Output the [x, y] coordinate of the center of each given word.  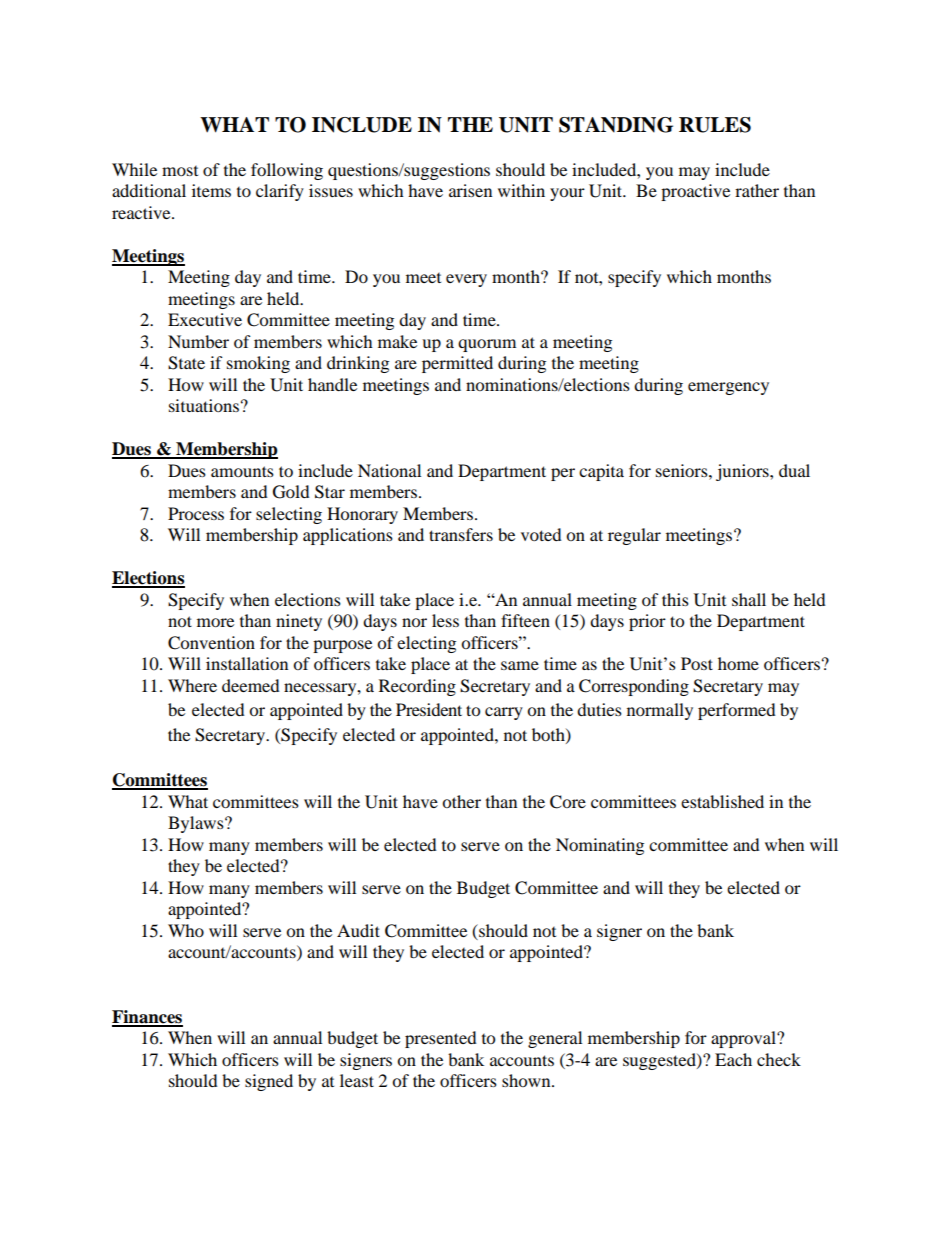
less [445, 620]
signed [269, 1082]
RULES [715, 125]
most [180, 171]
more [215, 622]
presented [441, 1039]
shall [749, 599]
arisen [470, 190]
